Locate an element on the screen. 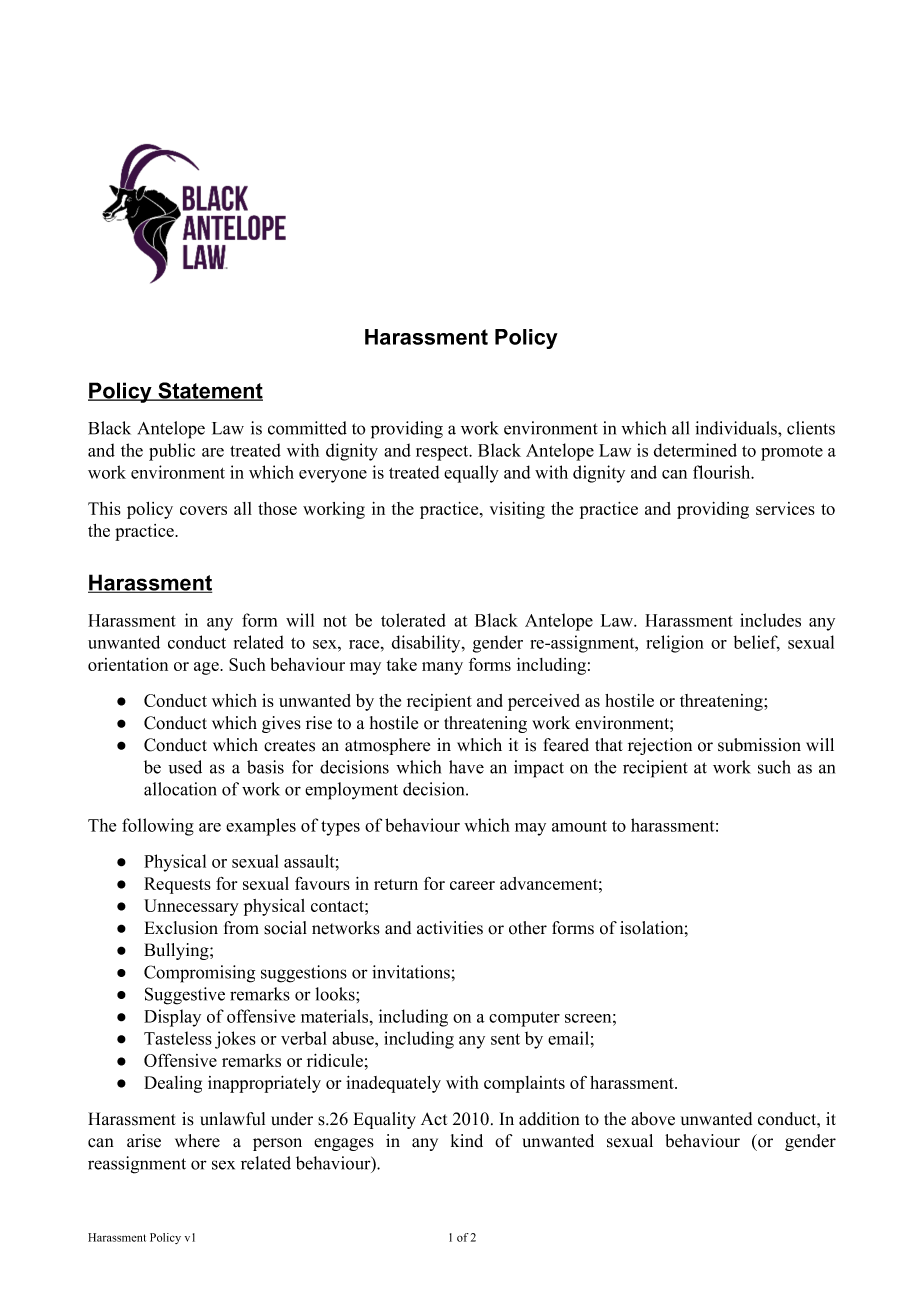 The image size is (924, 1308). determined is located at coordinates (695, 450).
